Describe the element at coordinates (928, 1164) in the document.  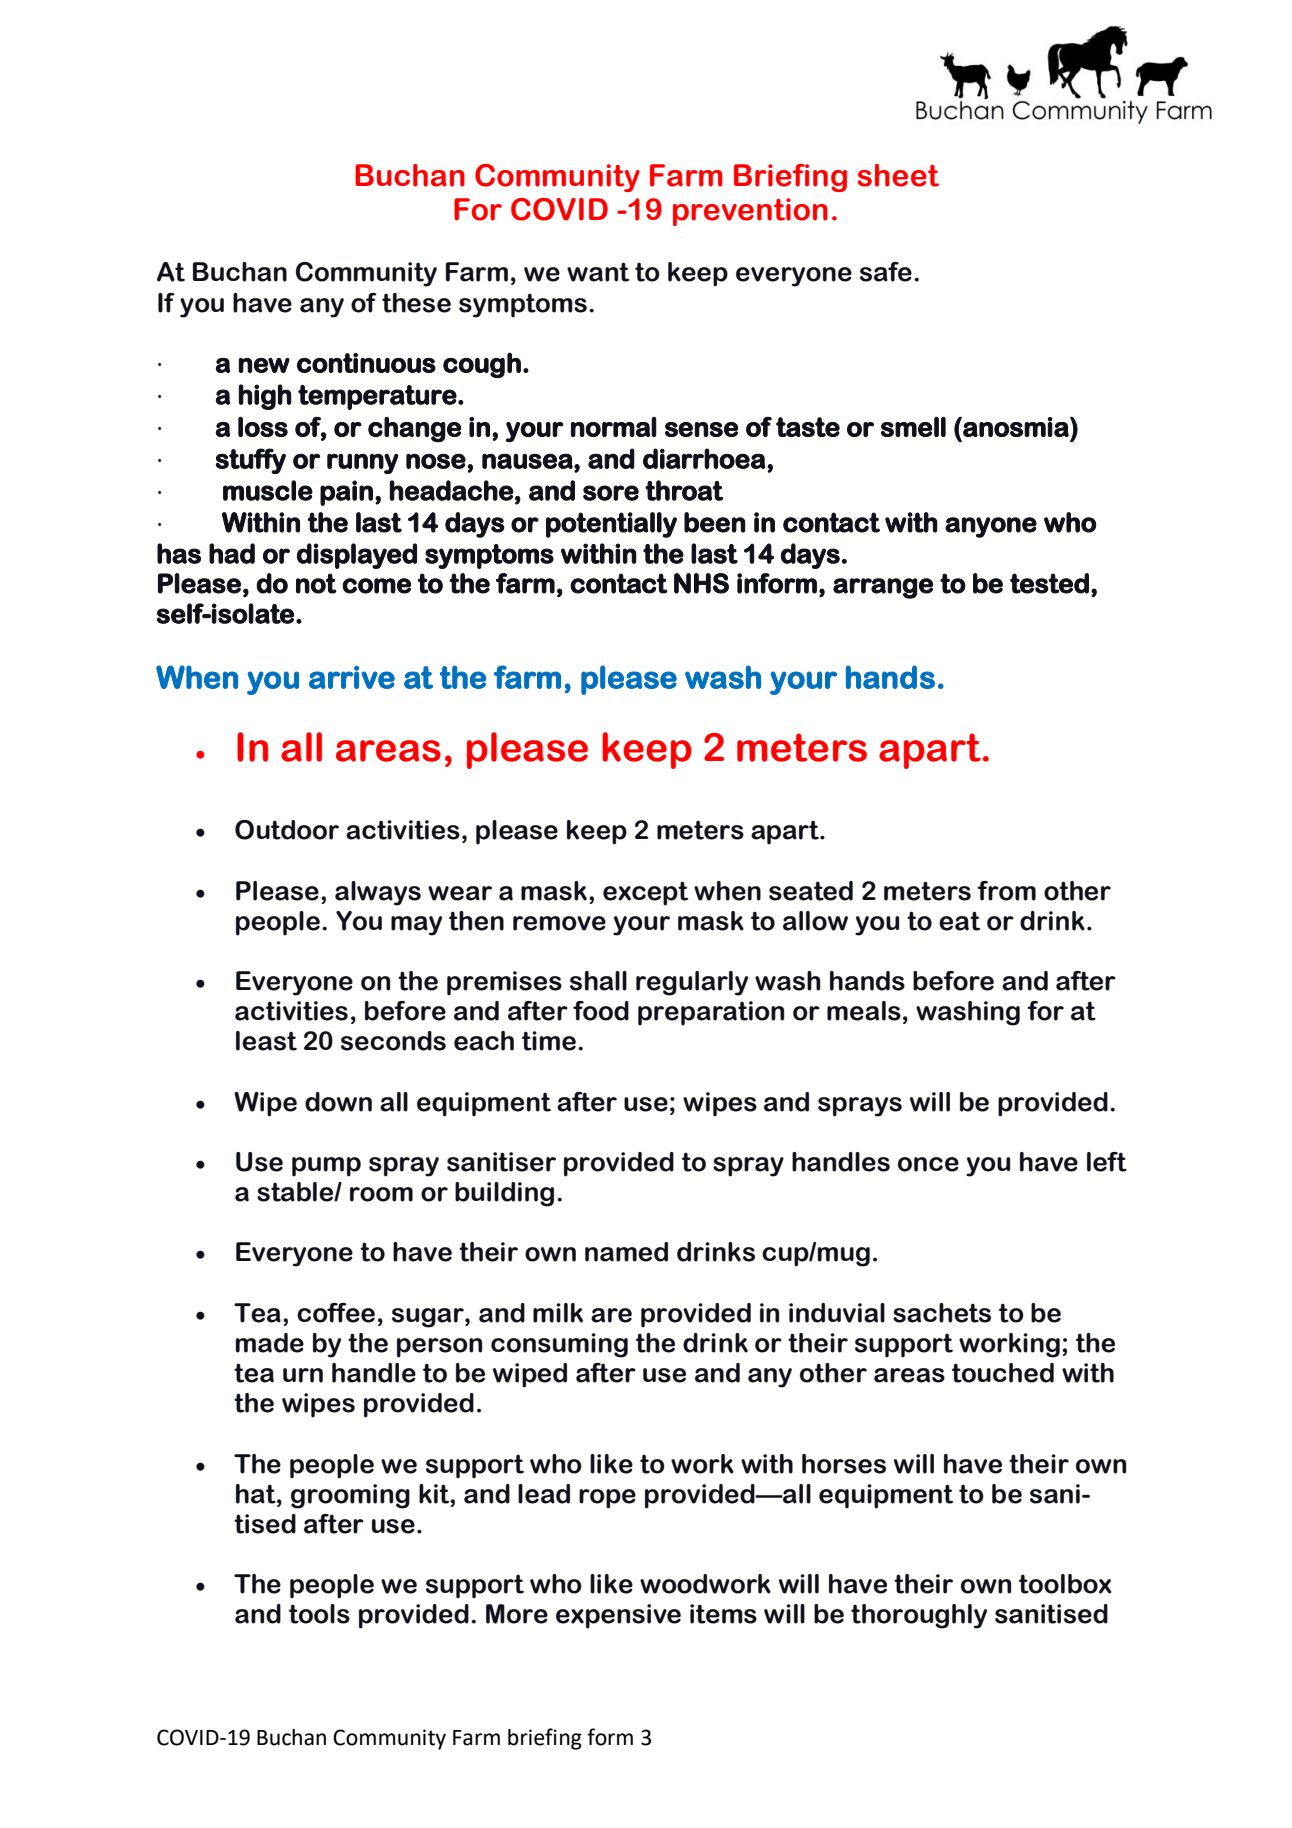
I see `once` at that location.
